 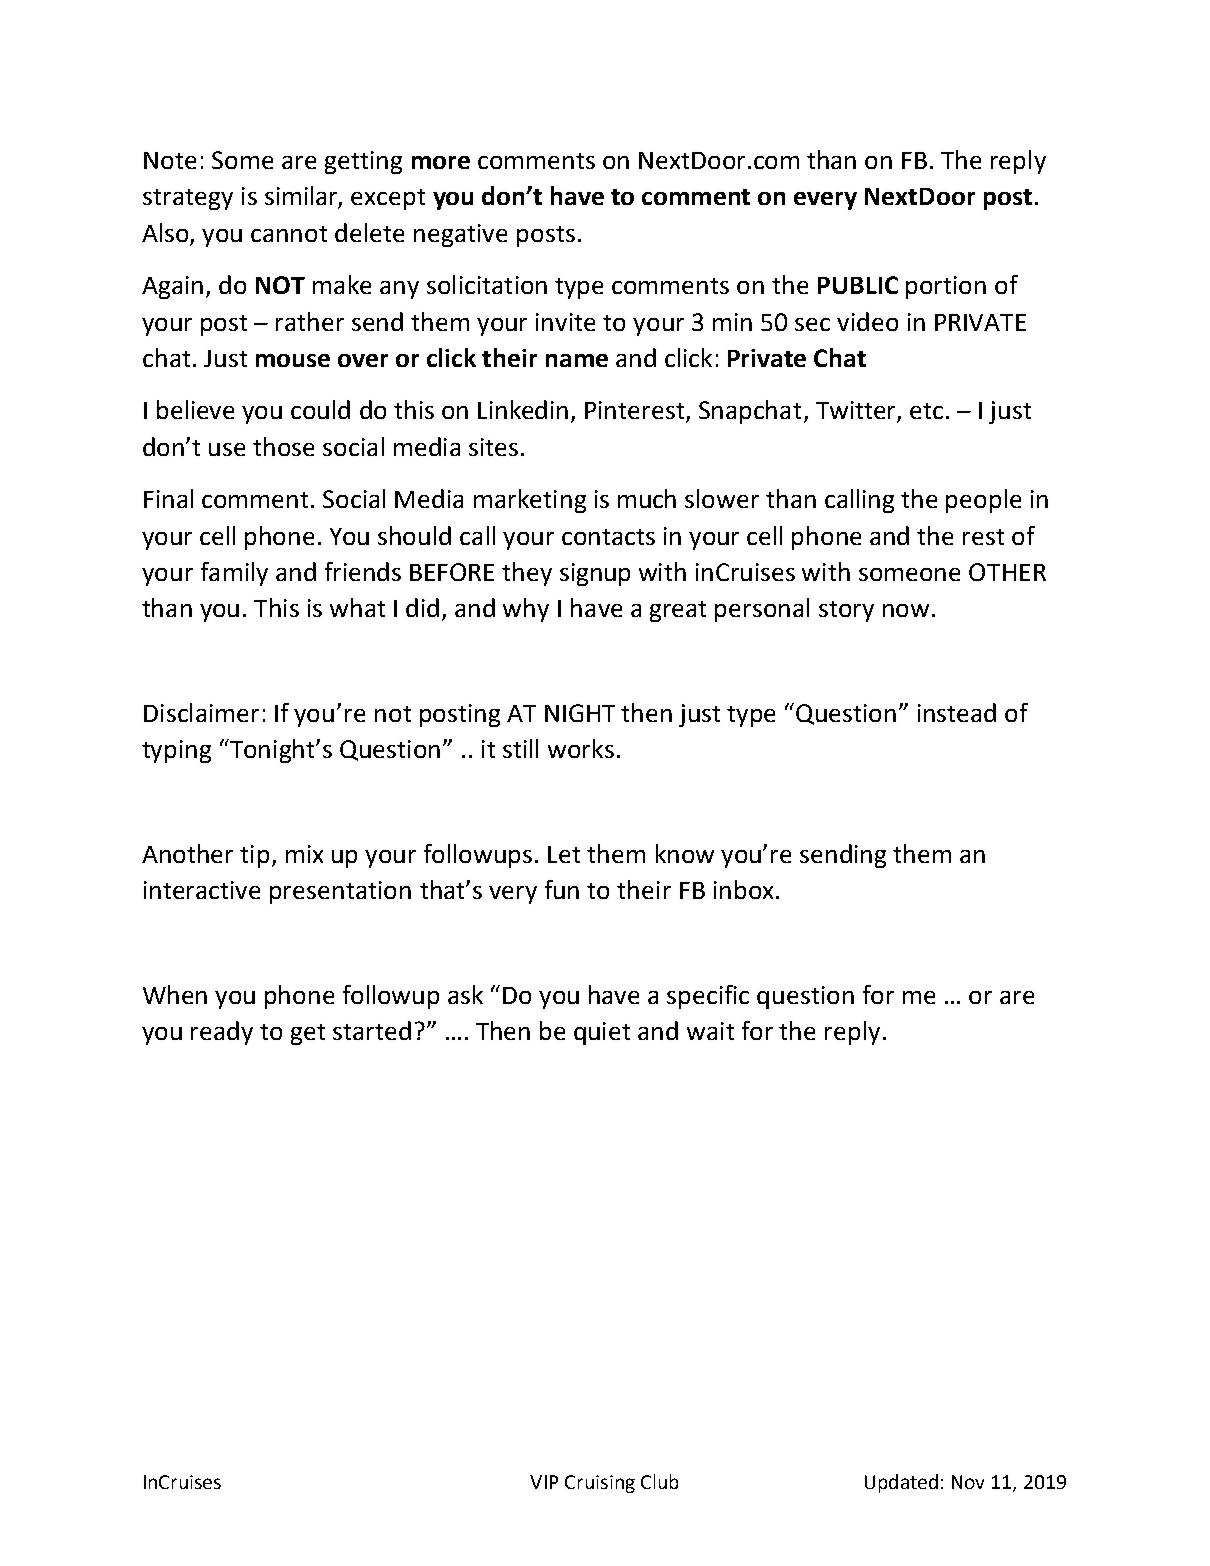 I want to click on tip, so click(x=254, y=856).
